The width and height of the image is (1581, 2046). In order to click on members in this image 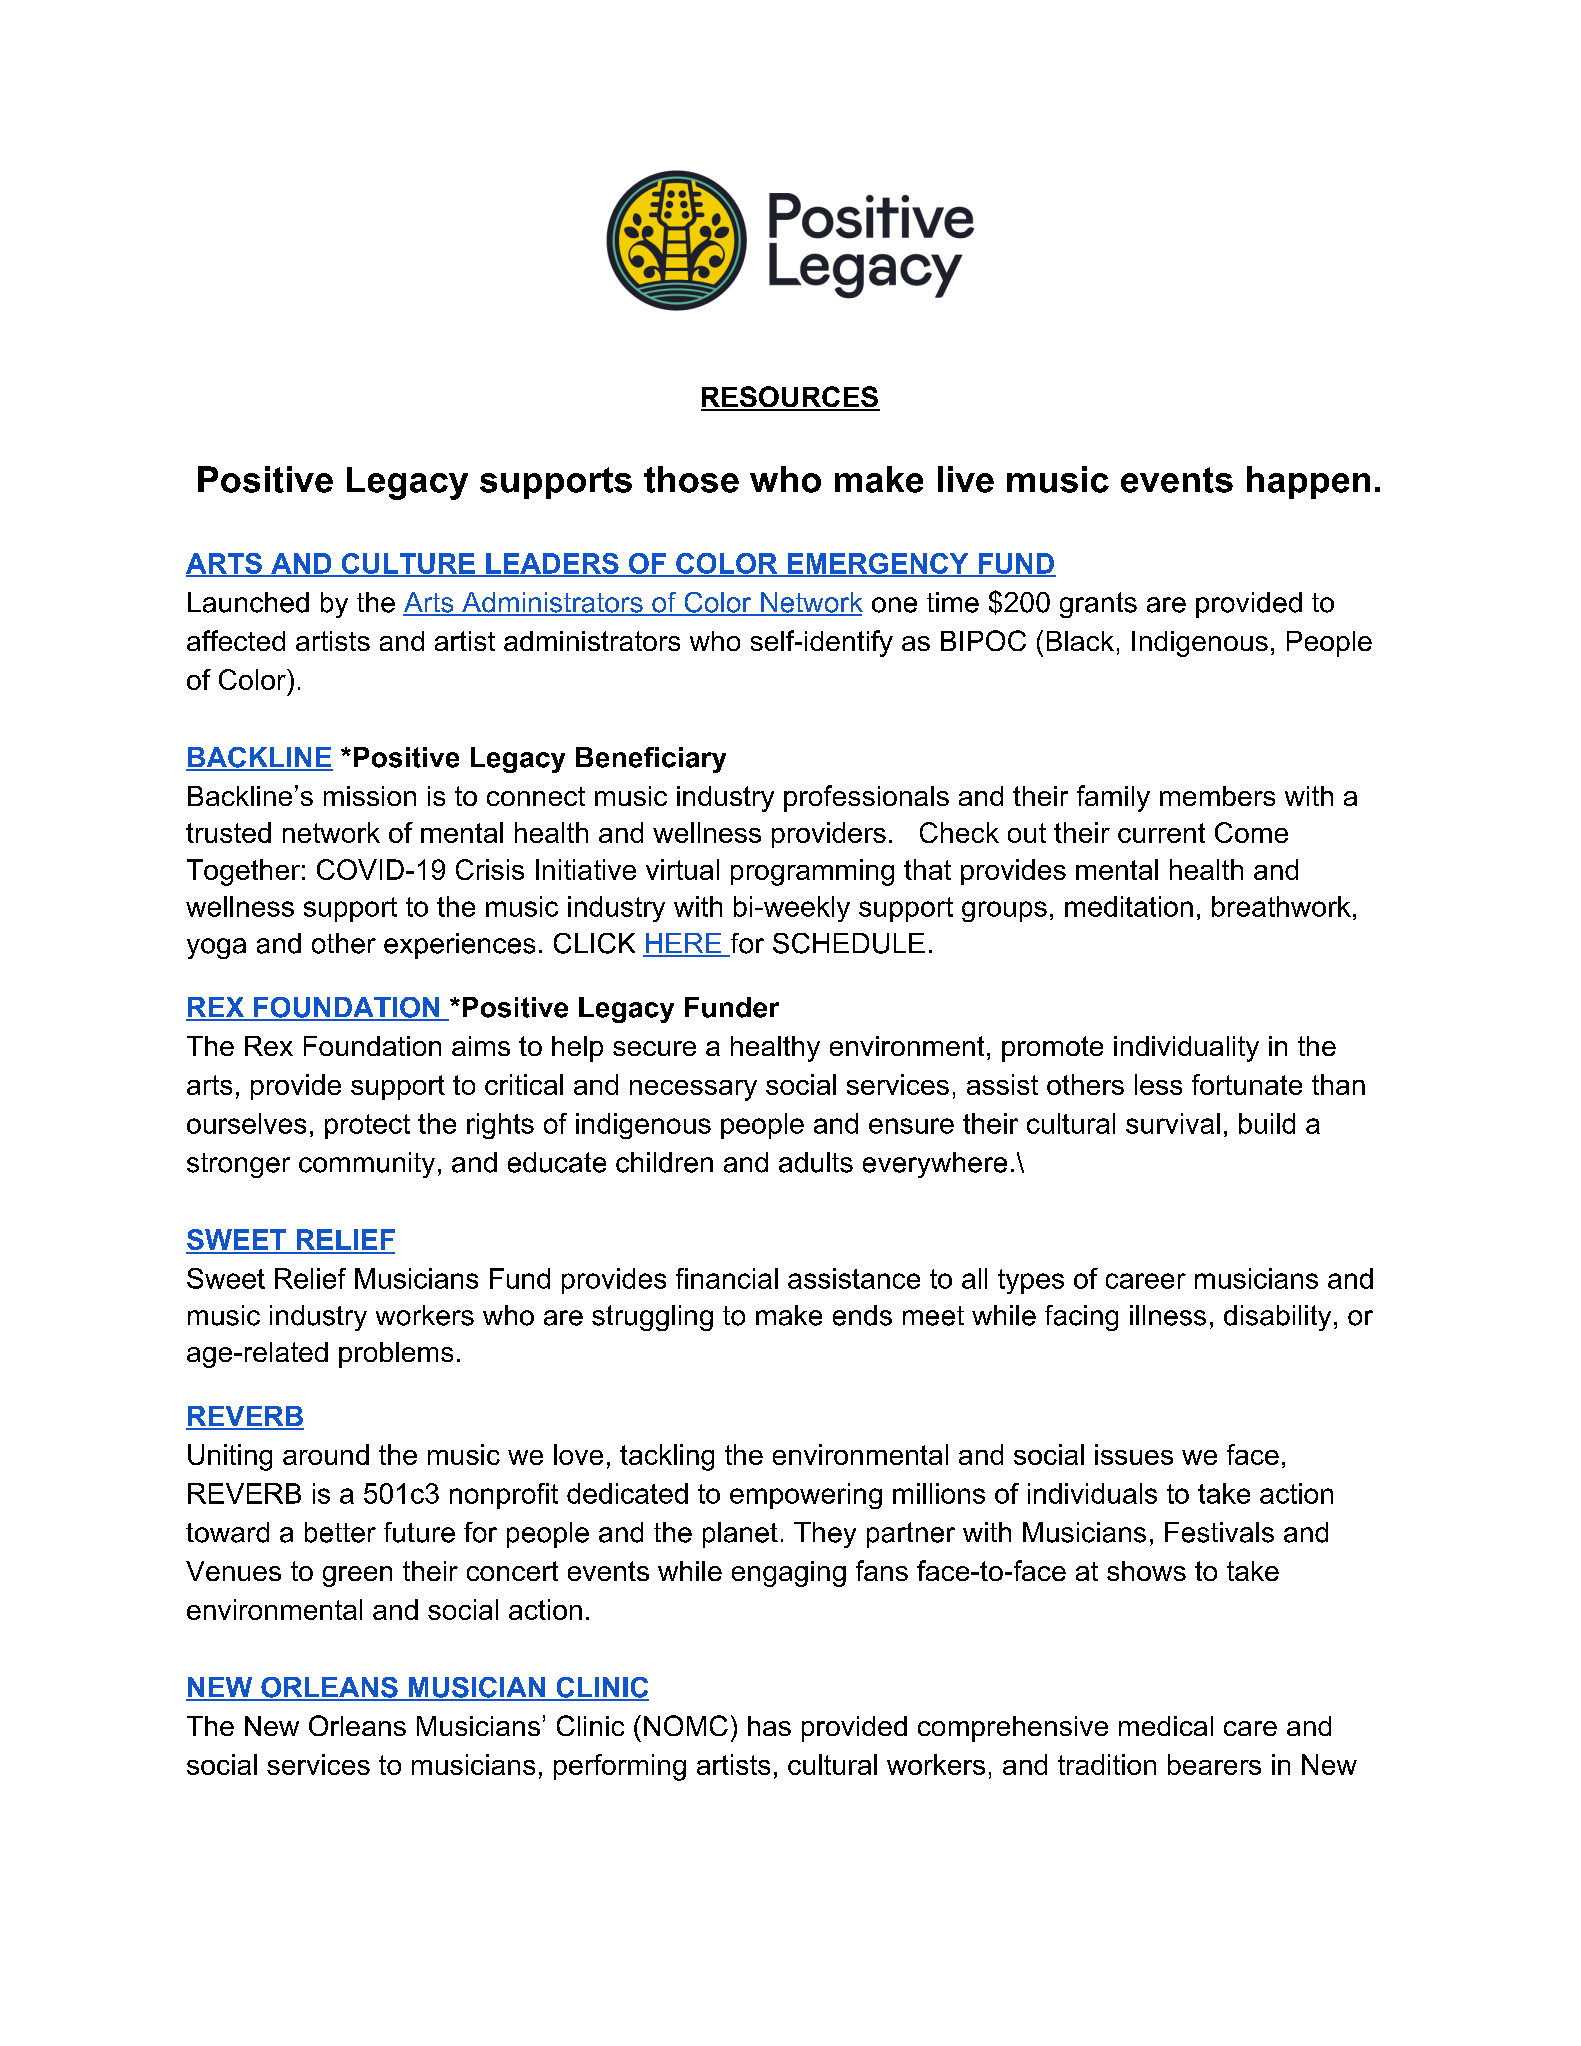, I will do `click(1217, 796)`.
